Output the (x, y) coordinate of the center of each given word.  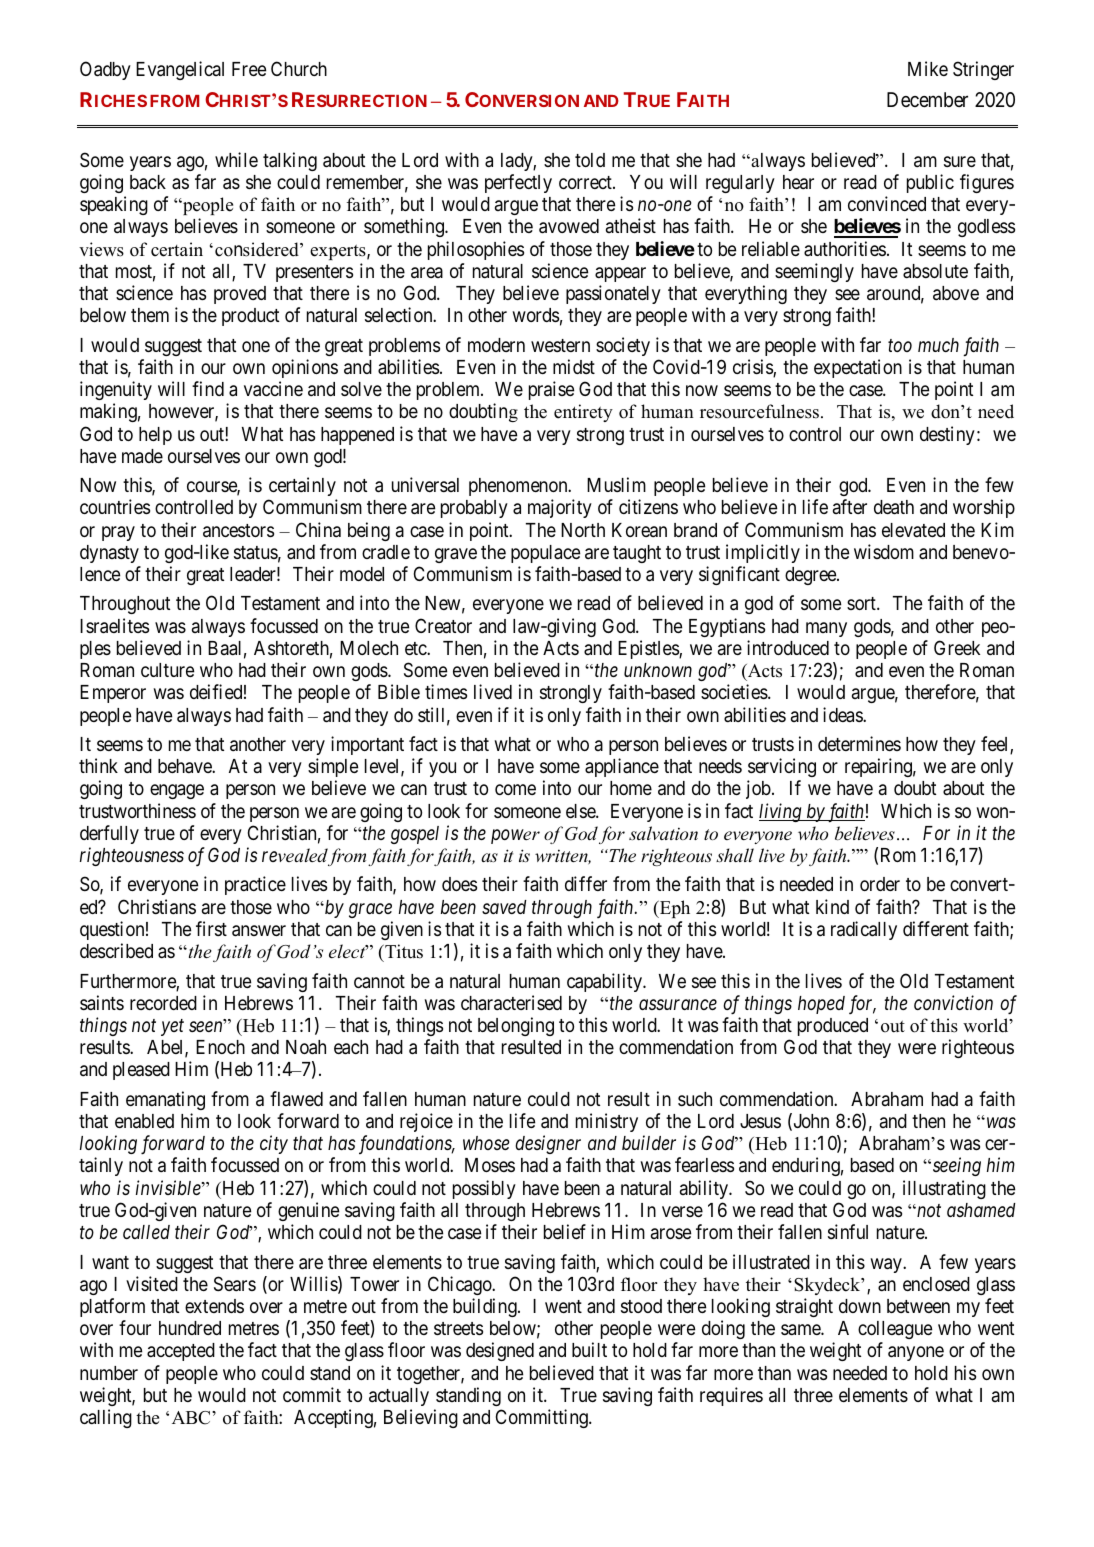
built (589, 1349)
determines (859, 743)
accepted (181, 1352)
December (927, 99)
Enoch (220, 1047)
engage (177, 791)
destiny (947, 435)
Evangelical (180, 70)
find (208, 388)
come (515, 789)
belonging (516, 1026)
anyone (916, 1353)
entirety (583, 413)
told (590, 160)
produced (833, 1027)
